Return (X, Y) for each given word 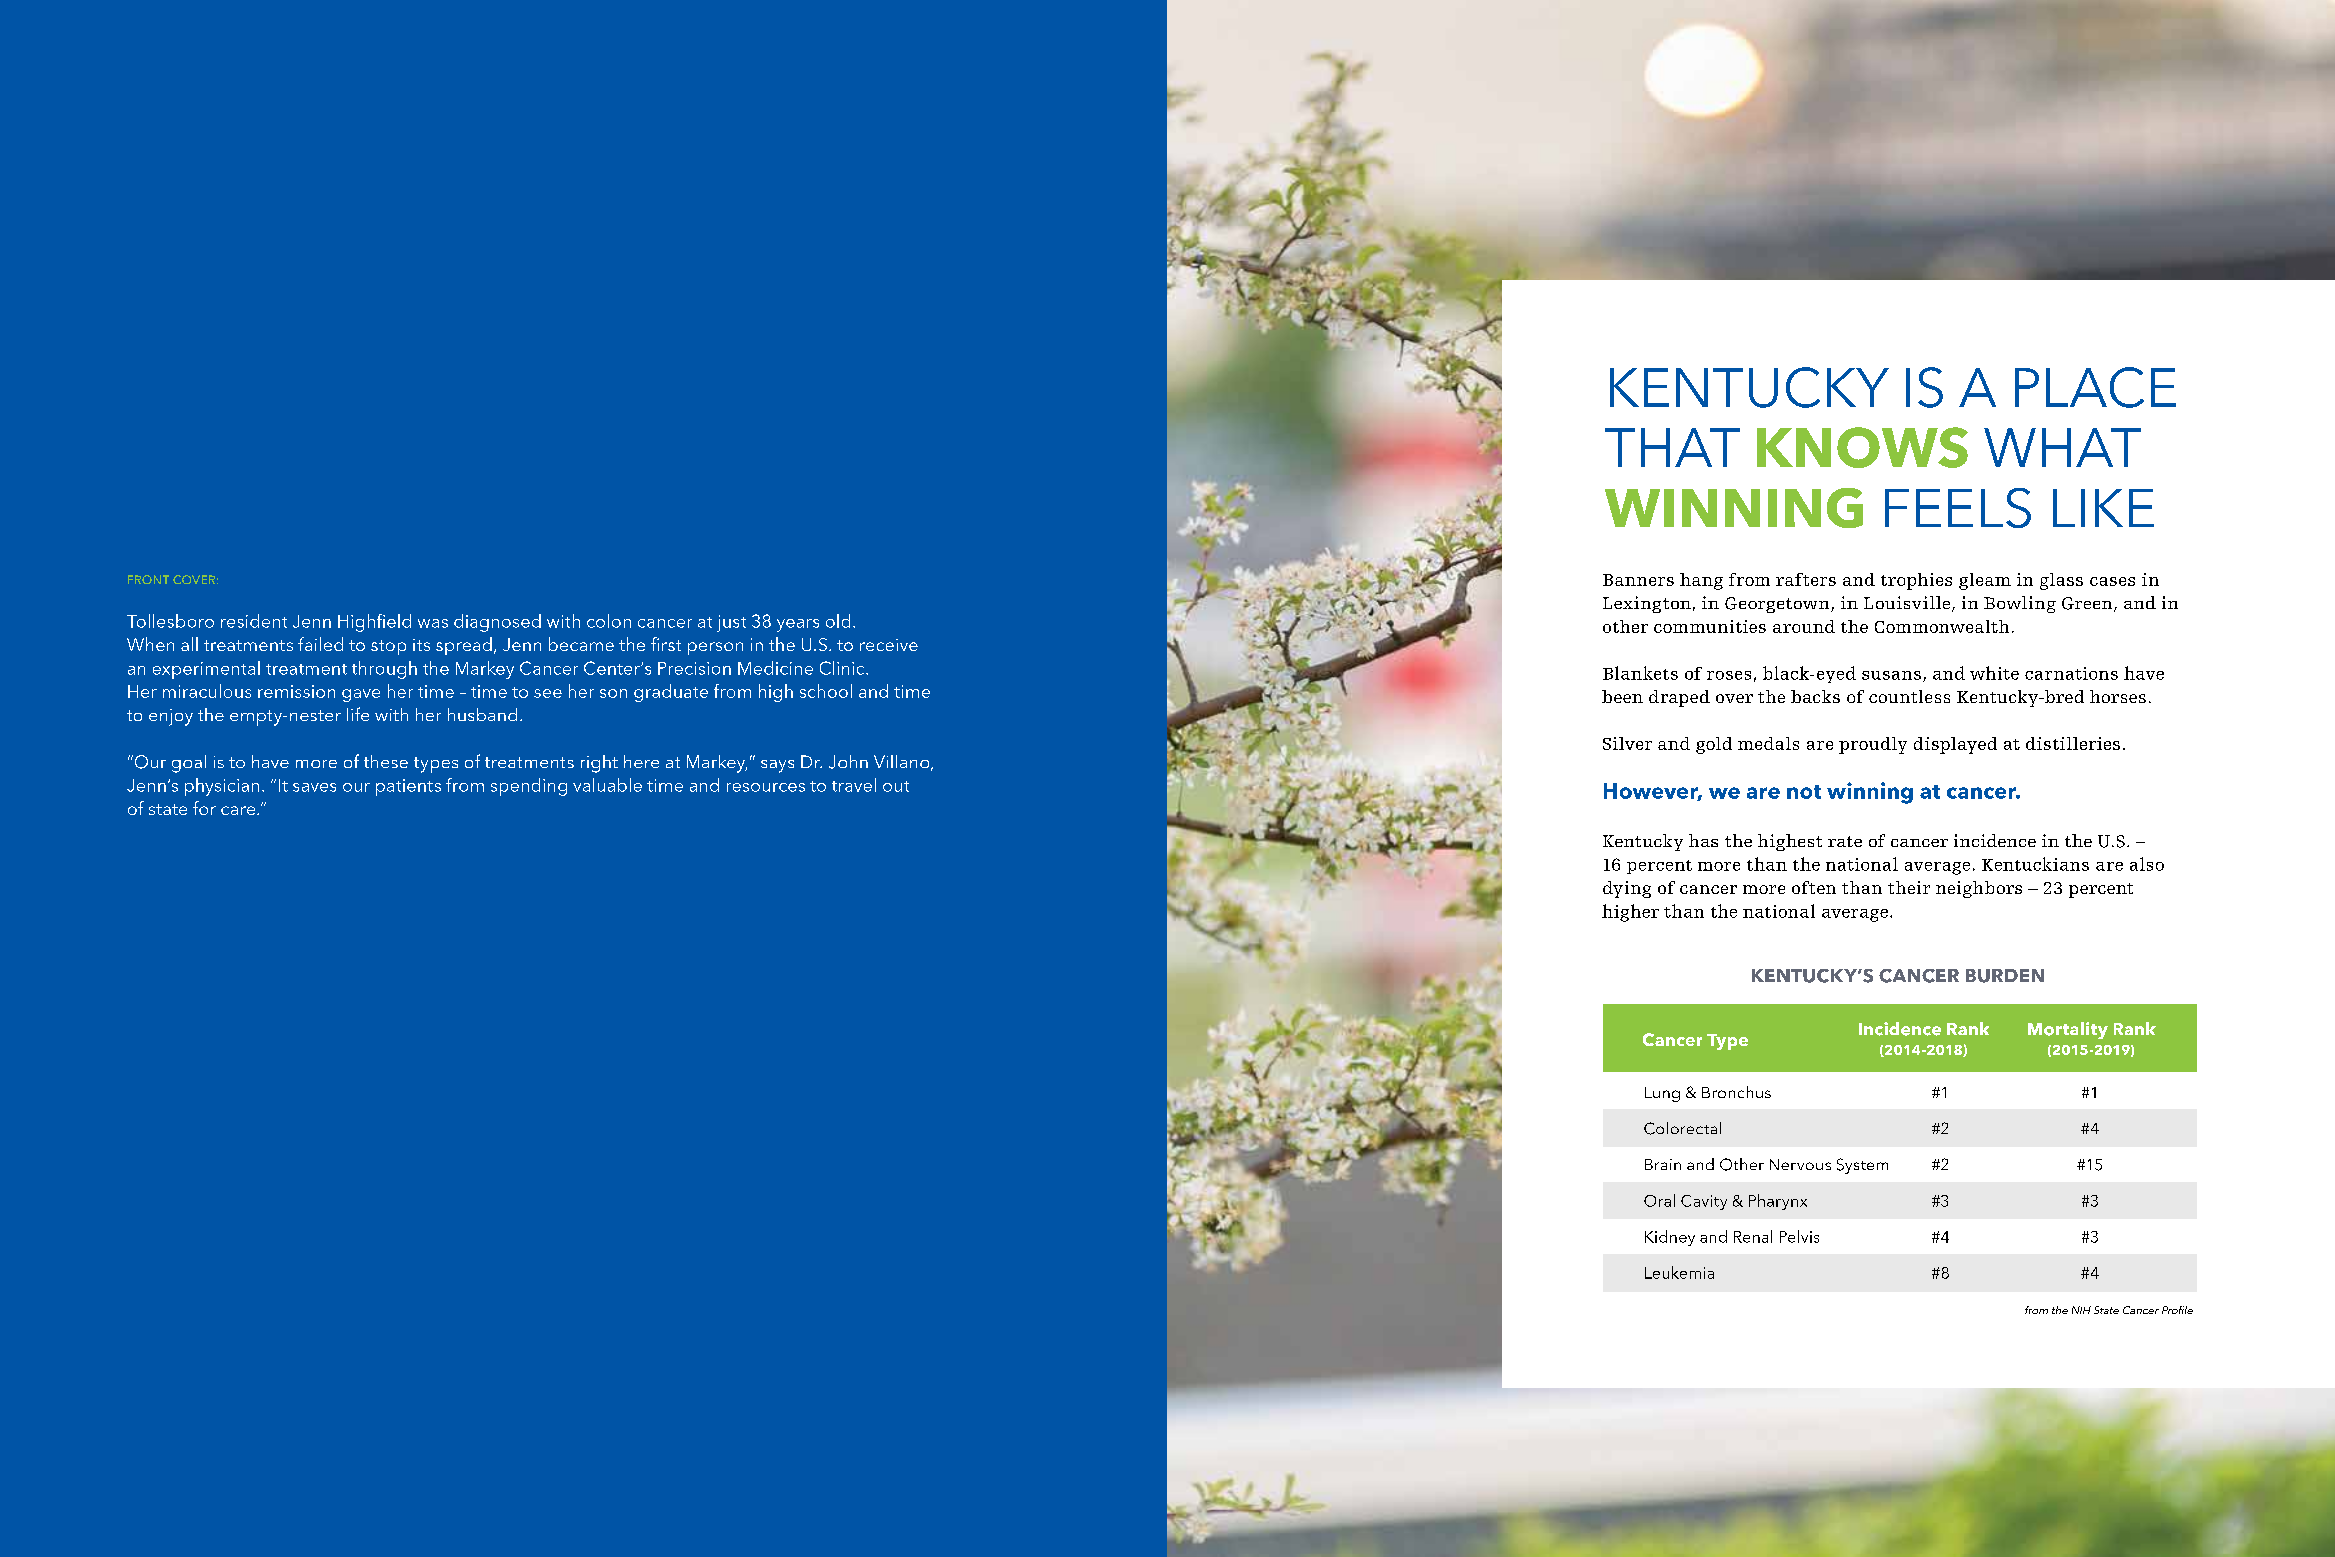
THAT (1672, 447)
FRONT (148, 579)
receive (889, 645)
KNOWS (1862, 447)
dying (1627, 889)
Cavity (1704, 1202)
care (239, 810)
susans (1891, 675)
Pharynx (1778, 1202)
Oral (1659, 1200)
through (384, 670)
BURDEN (2005, 976)
